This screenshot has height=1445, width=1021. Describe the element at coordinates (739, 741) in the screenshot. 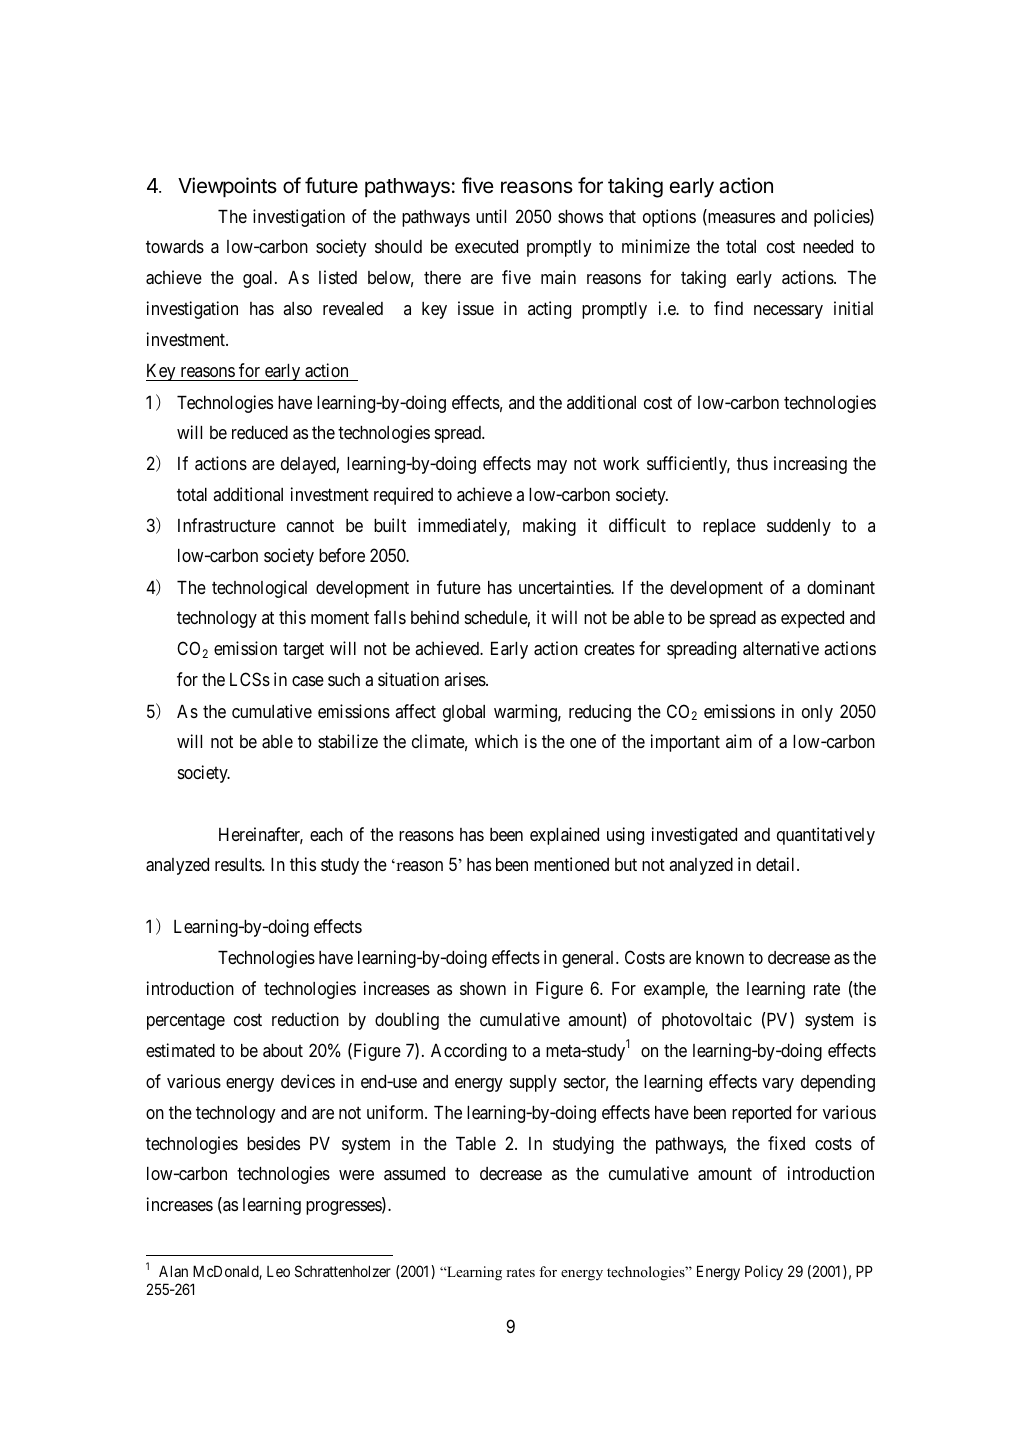

I see `aim` at that location.
